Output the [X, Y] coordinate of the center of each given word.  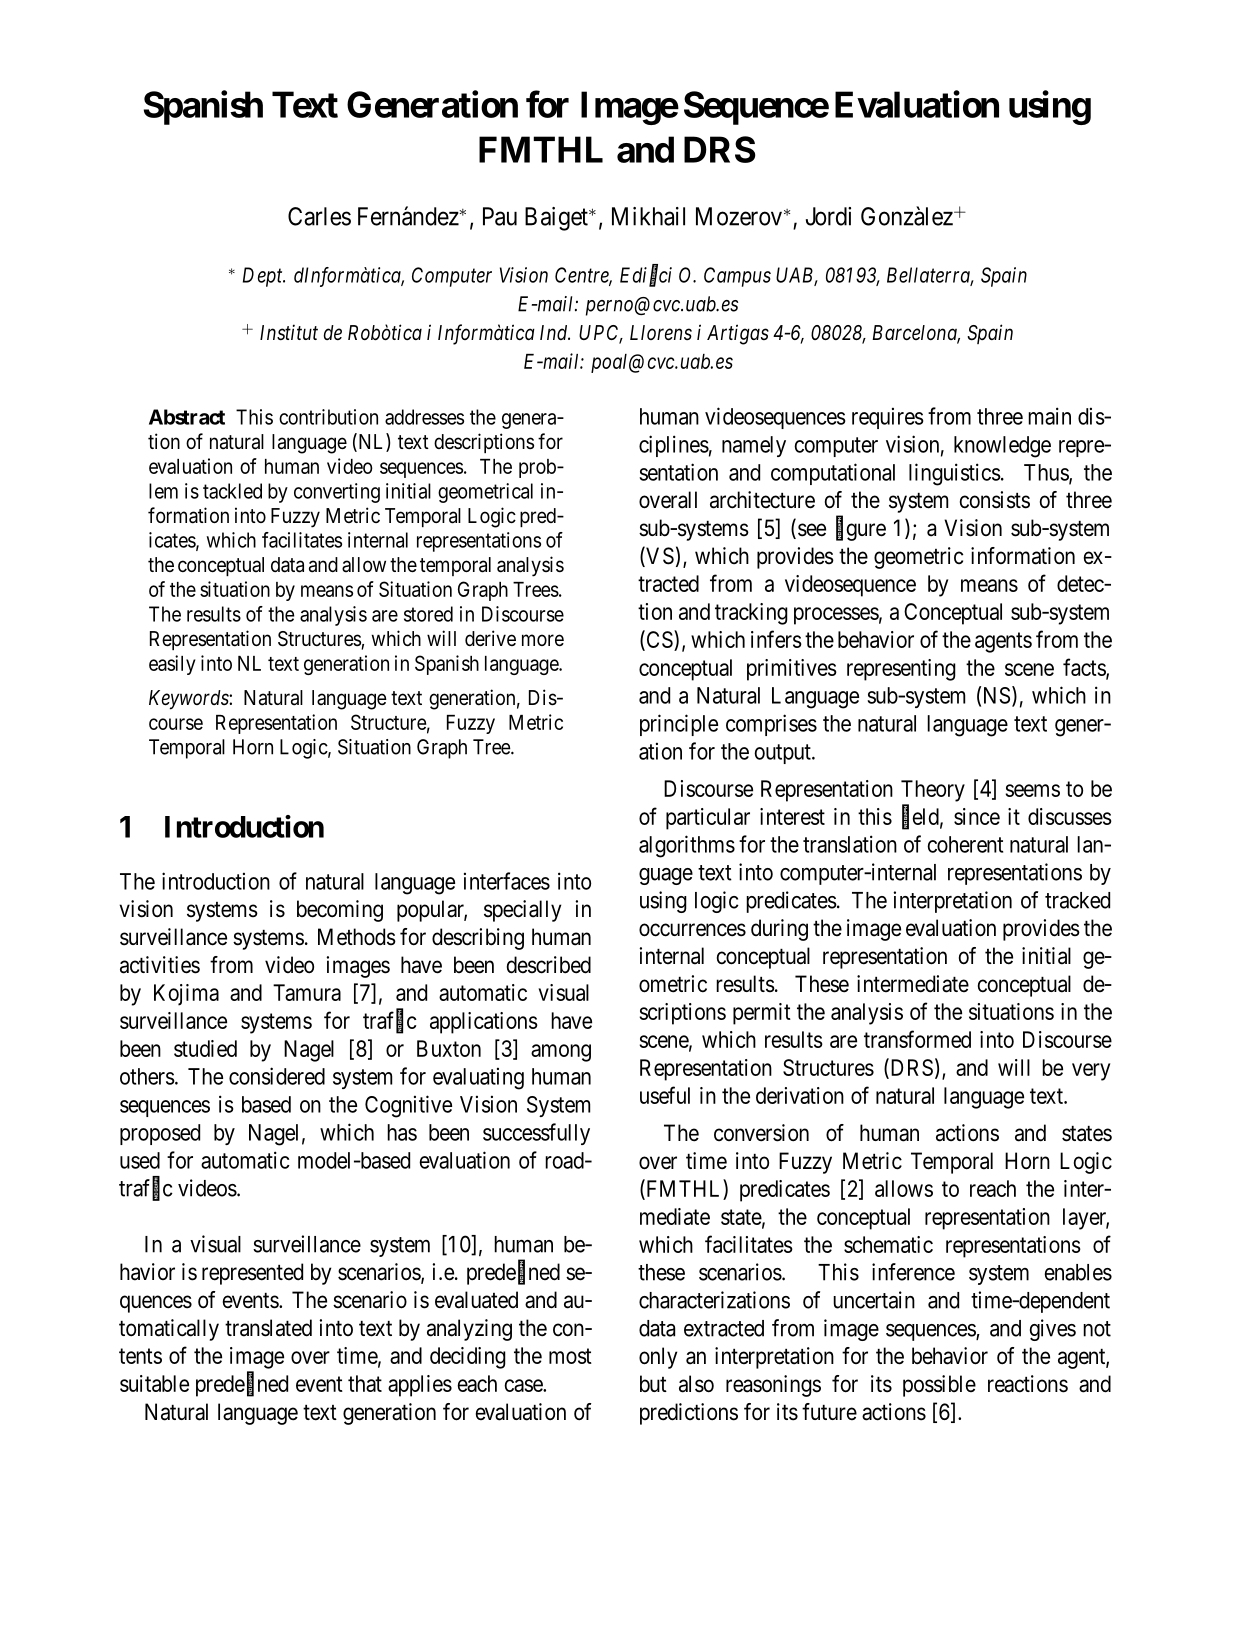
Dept [264, 277]
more [543, 640]
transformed [917, 1039]
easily [172, 665]
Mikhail [648, 216]
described [549, 965]
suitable [154, 1383]
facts [1085, 668]
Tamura [307, 992]
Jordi [828, 216]
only [658, 1358]
